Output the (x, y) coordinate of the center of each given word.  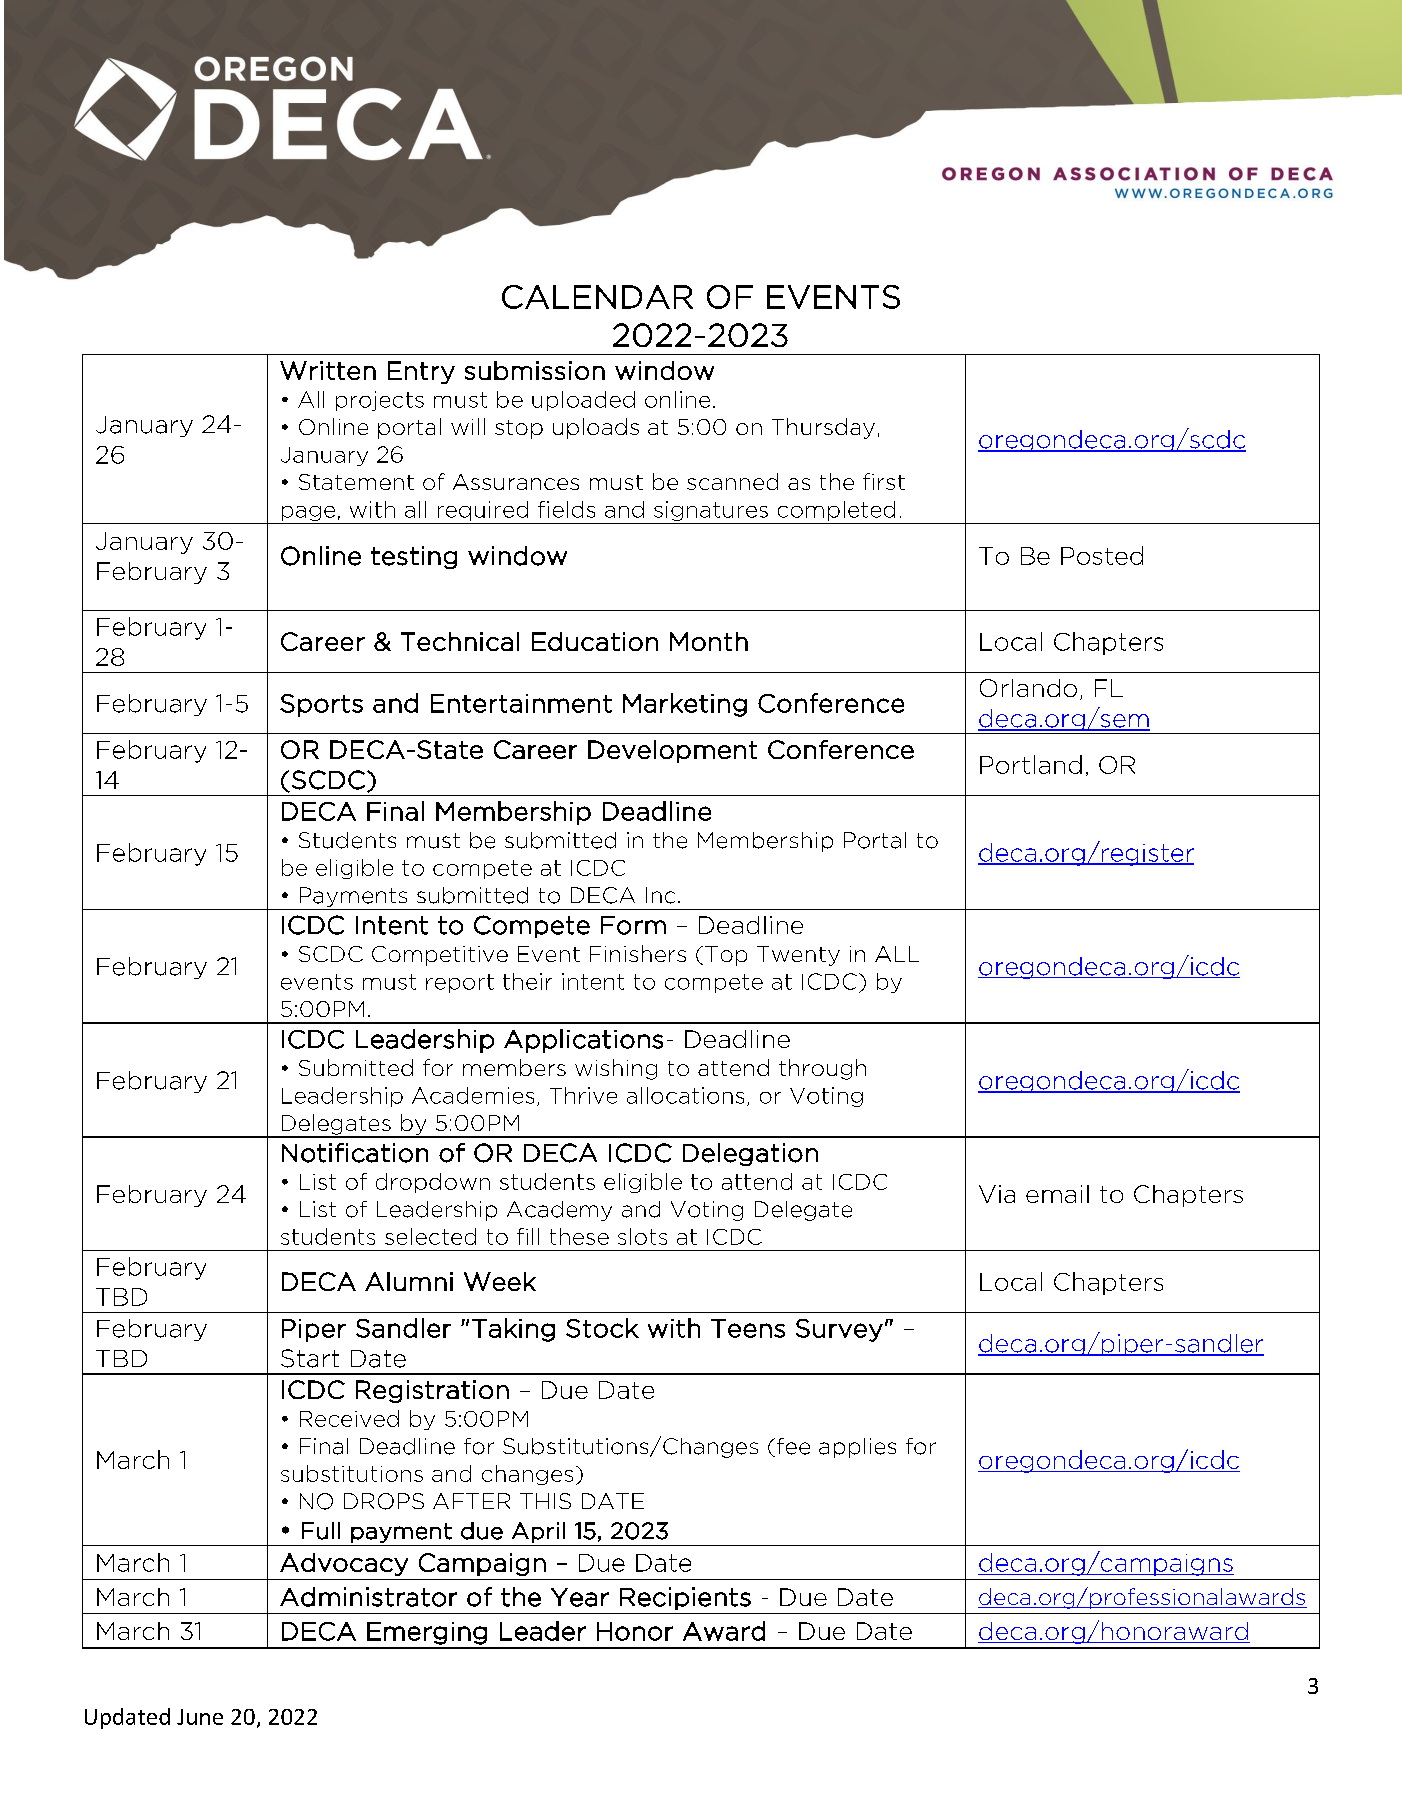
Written (328, 370)
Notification (355, 1153)
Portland (1031, 764)
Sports (321, 705)
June (200, 1717)
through (822, 1069)
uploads (596, 428)
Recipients (685, 1598)
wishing (616, 1069)
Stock (602, 1328)
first (884, 481)
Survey (839, 1330)
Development (672, 751)
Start (310, 1358)
